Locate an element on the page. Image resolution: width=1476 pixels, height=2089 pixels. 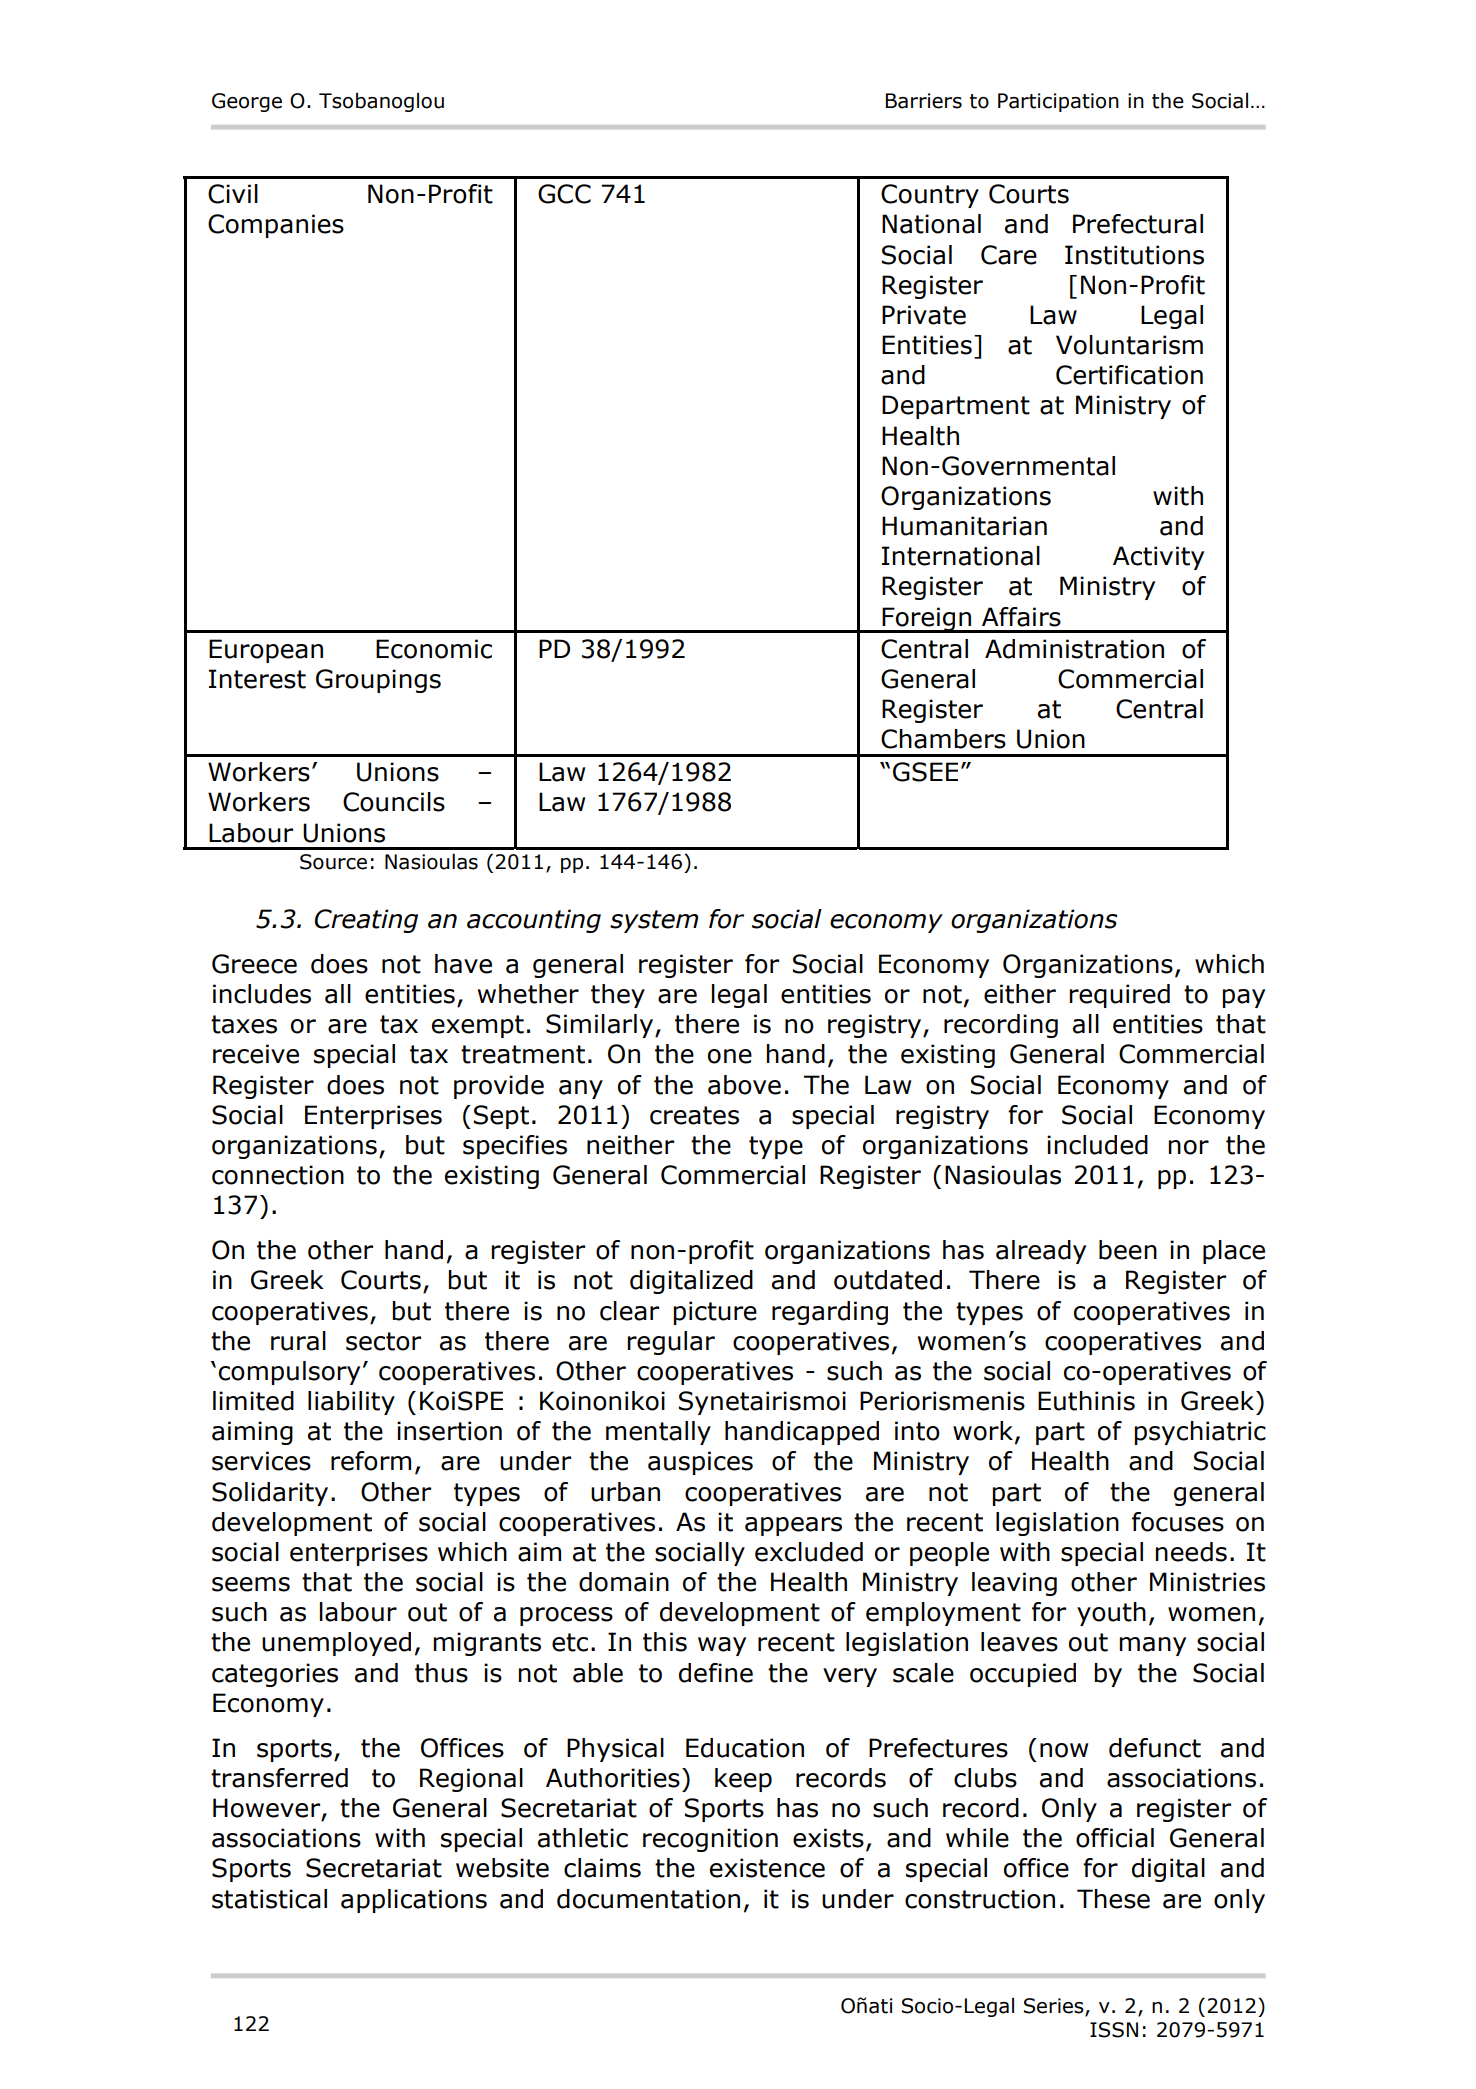
GCC is located at coordinates (564, 194).
